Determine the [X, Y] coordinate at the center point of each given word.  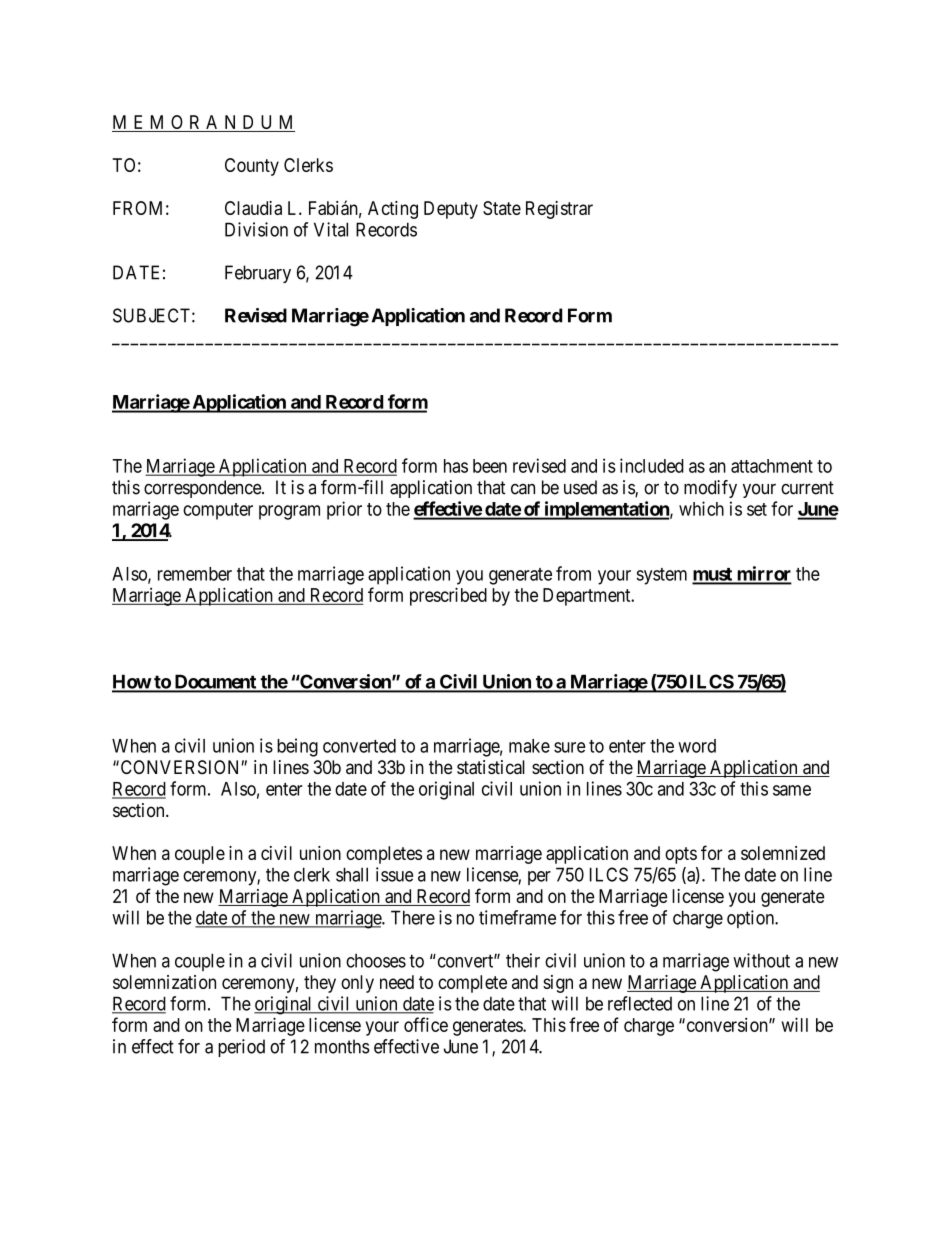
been [490, 466]
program [289, 512]
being [297, 747]
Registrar [559, 210]
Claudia [253, 208]
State [502, 208]
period [241, 1048]
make [529, 746]
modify [710, 489]
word [697, 746]
